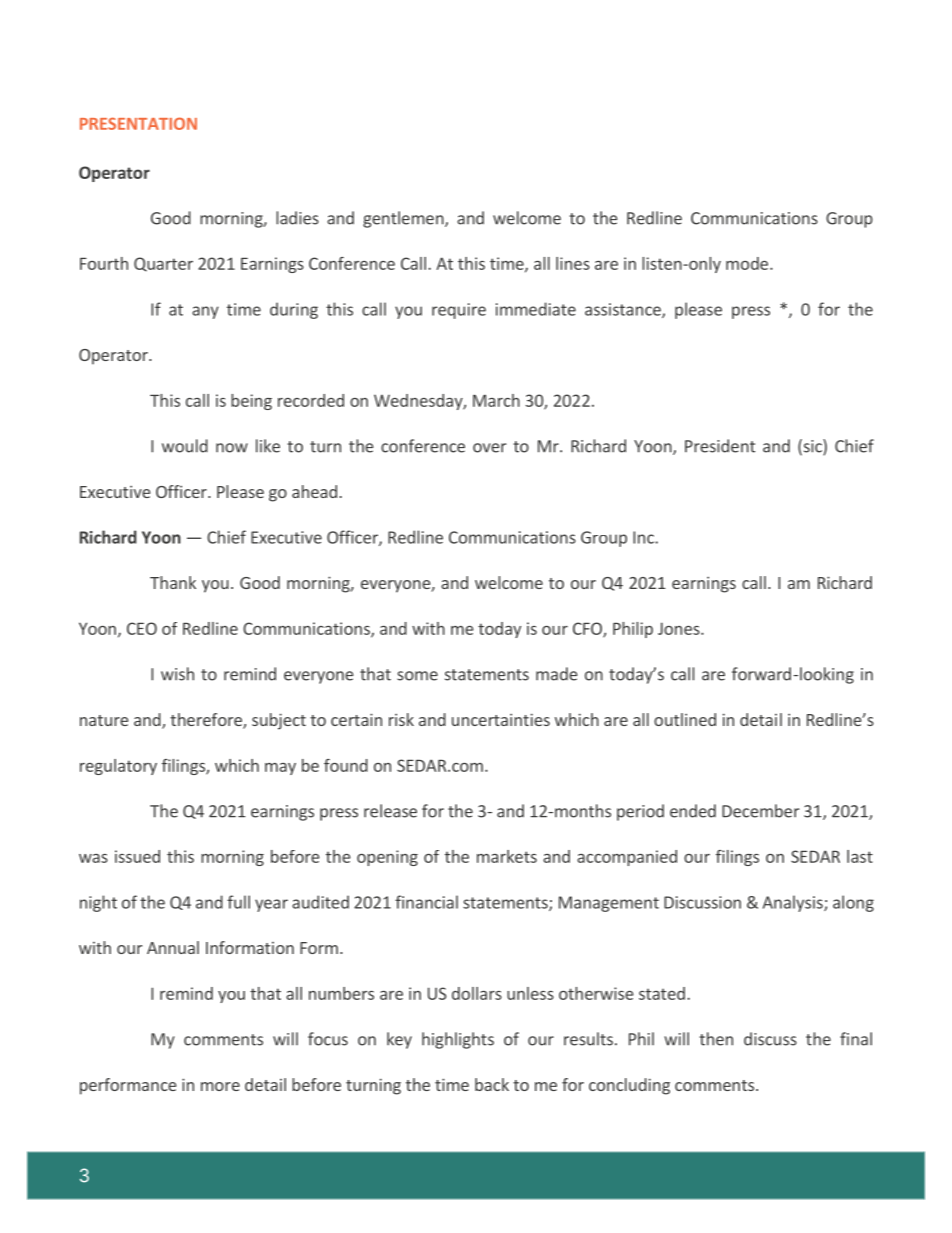 The width and height of the page is (952, 1233). I want to click on more, so click(220, 1086).
